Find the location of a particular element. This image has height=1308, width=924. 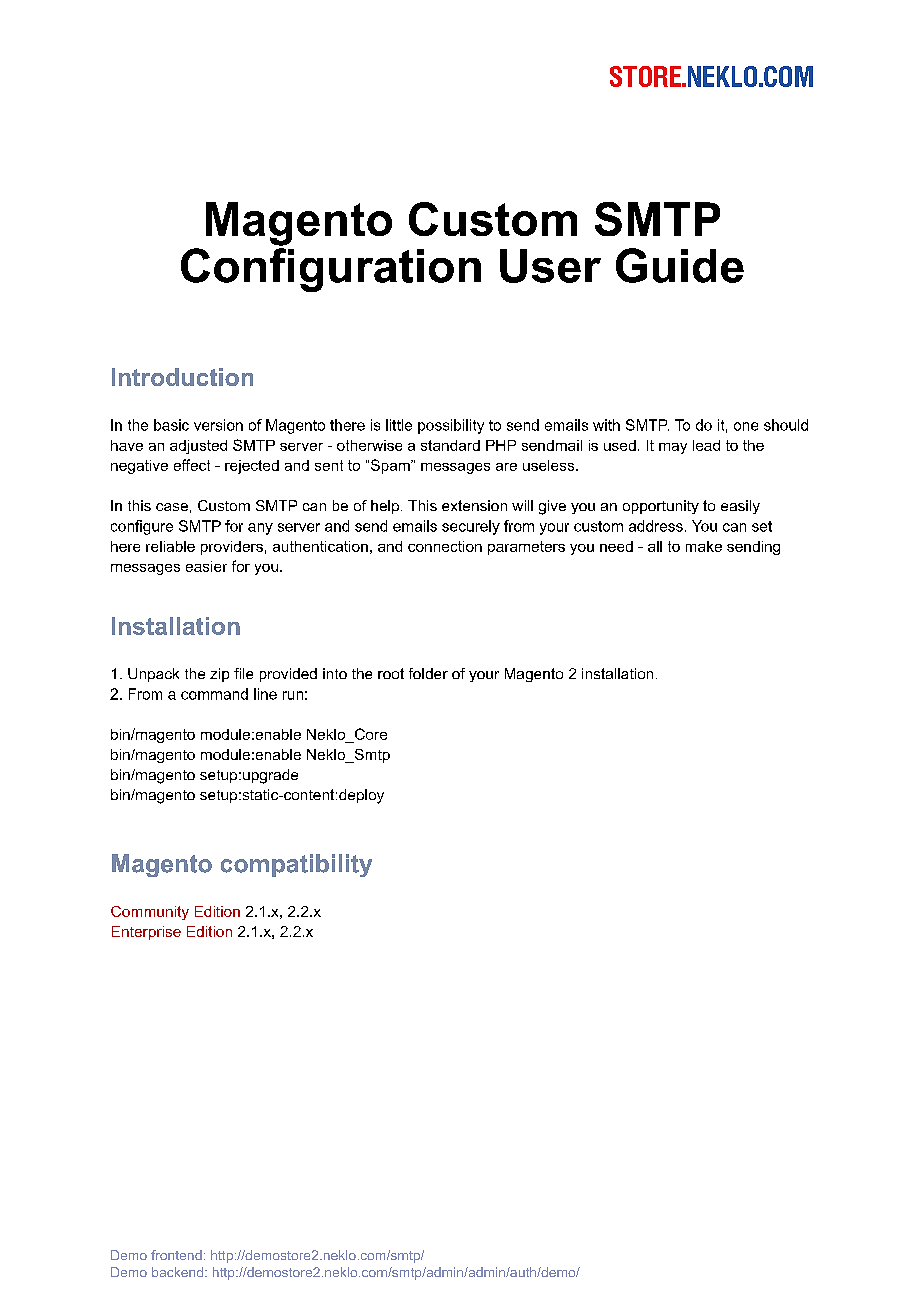

frontend is located at coordinates (176, 1255).
